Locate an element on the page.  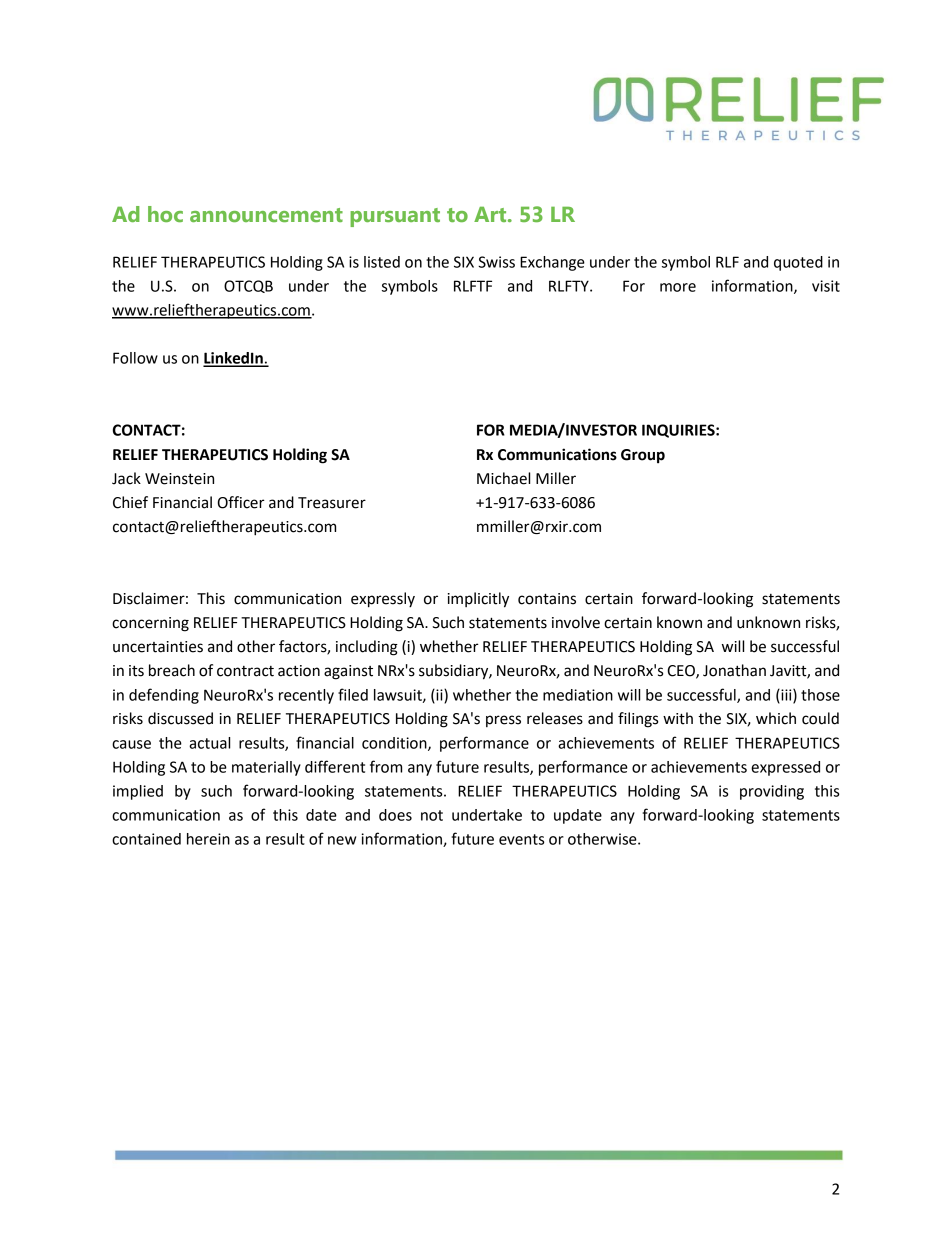
Group is located at coordinates (643, 456).
